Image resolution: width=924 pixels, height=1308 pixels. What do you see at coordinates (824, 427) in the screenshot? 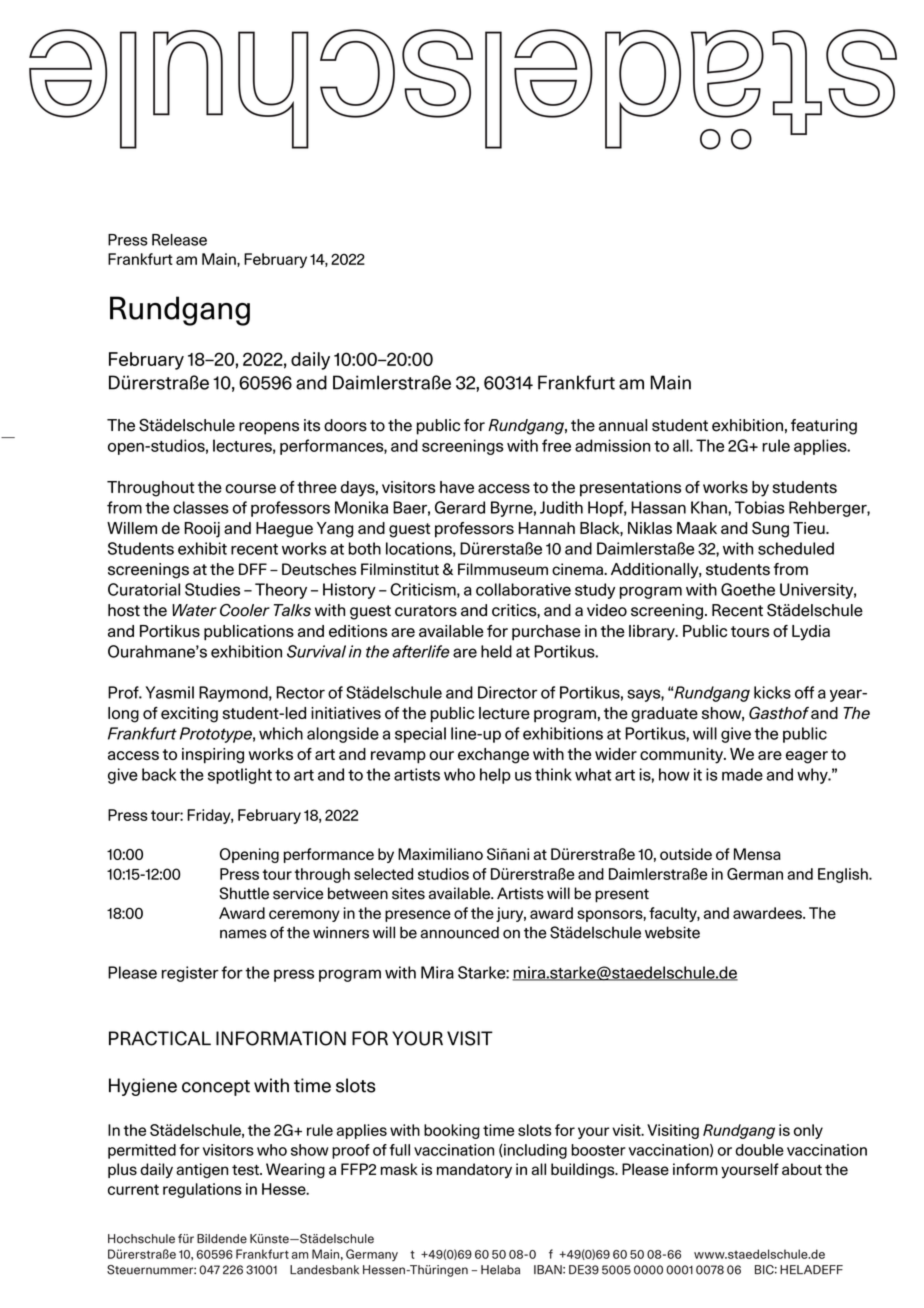
I see `featuring` at bounding box center [824, 427].
